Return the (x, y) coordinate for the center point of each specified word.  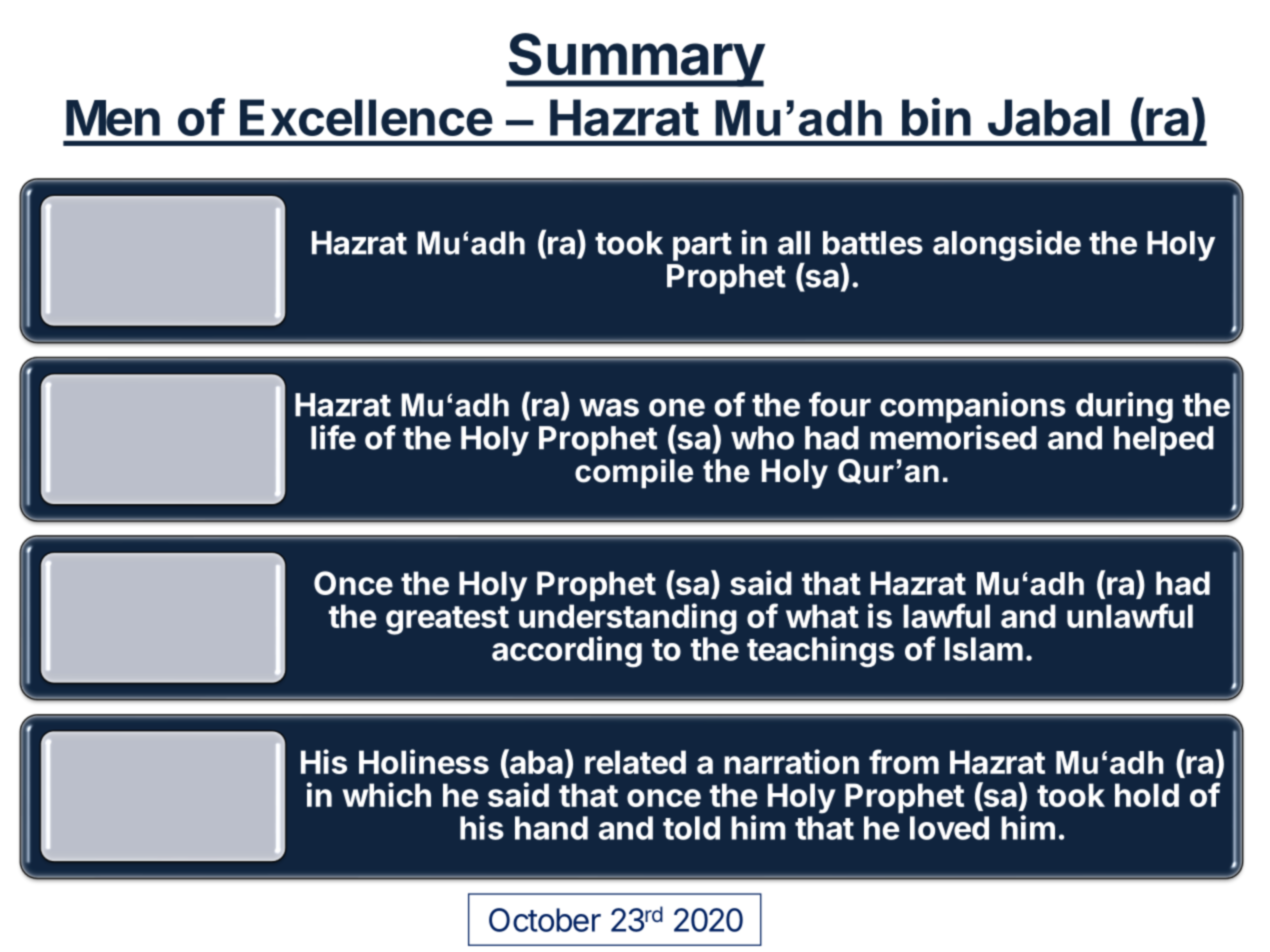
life (333, 437)
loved (949, 828)
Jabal (1049, 117)
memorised (953, 437)
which (386, 794)
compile (634, 474)
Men (113, 118)
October (545, 920)
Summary (635, 60)
